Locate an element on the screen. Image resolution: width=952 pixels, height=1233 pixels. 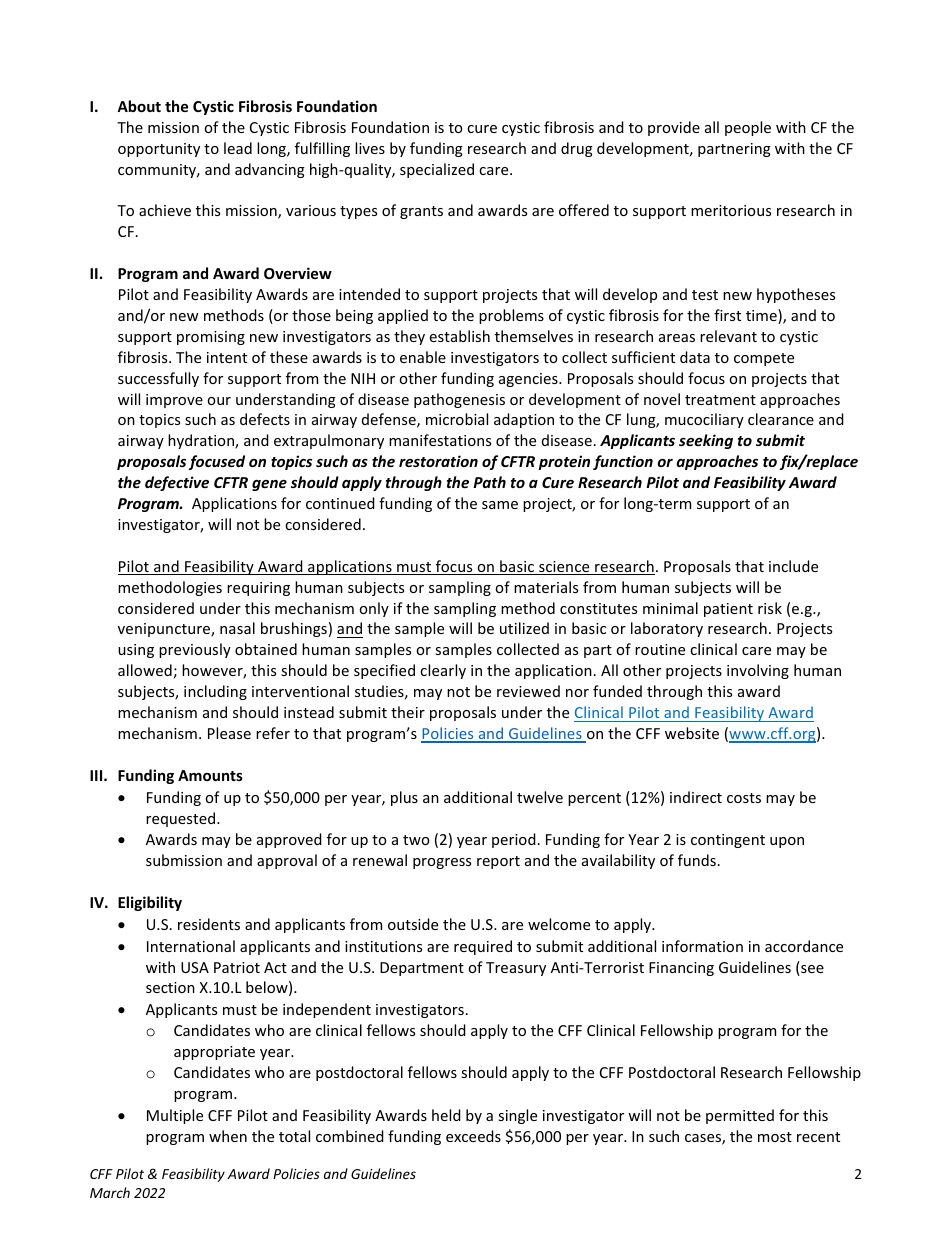
when is located at coordinates (228, 1136).
